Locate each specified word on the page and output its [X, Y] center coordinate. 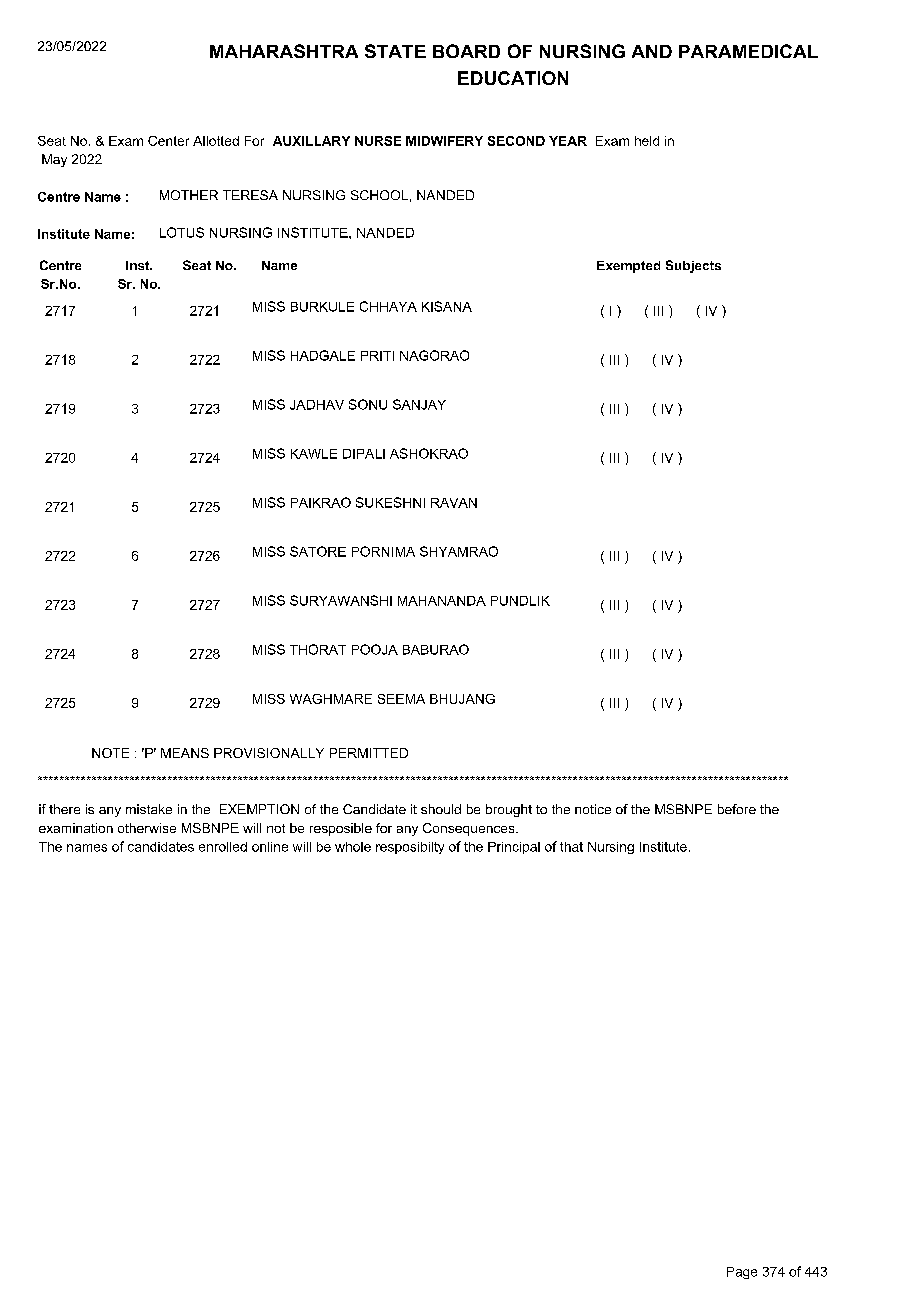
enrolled [223, 847]
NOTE [110, 753]
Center [168, 141]
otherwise [147, 828]
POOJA [375, 649]
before [737, 809]
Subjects [693, 266]
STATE [395, 51]
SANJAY [419, 404]
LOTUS [182, 232]
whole [353, 847]
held [647, 141]
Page [742, 1273]
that [571, 847]
